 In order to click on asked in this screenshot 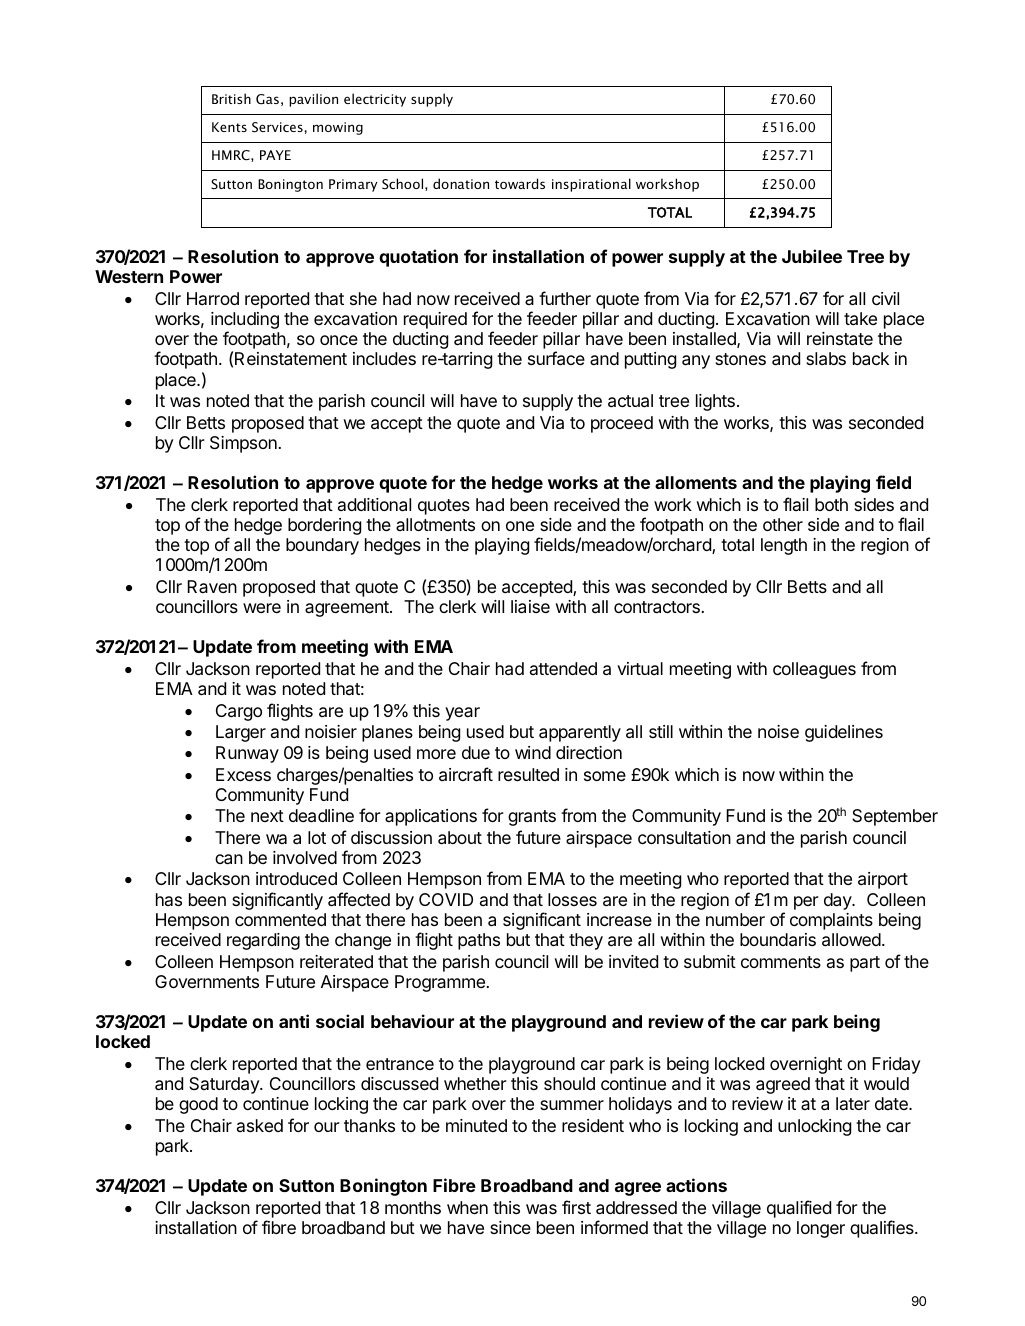, I will do `click(260, 1125)`.
